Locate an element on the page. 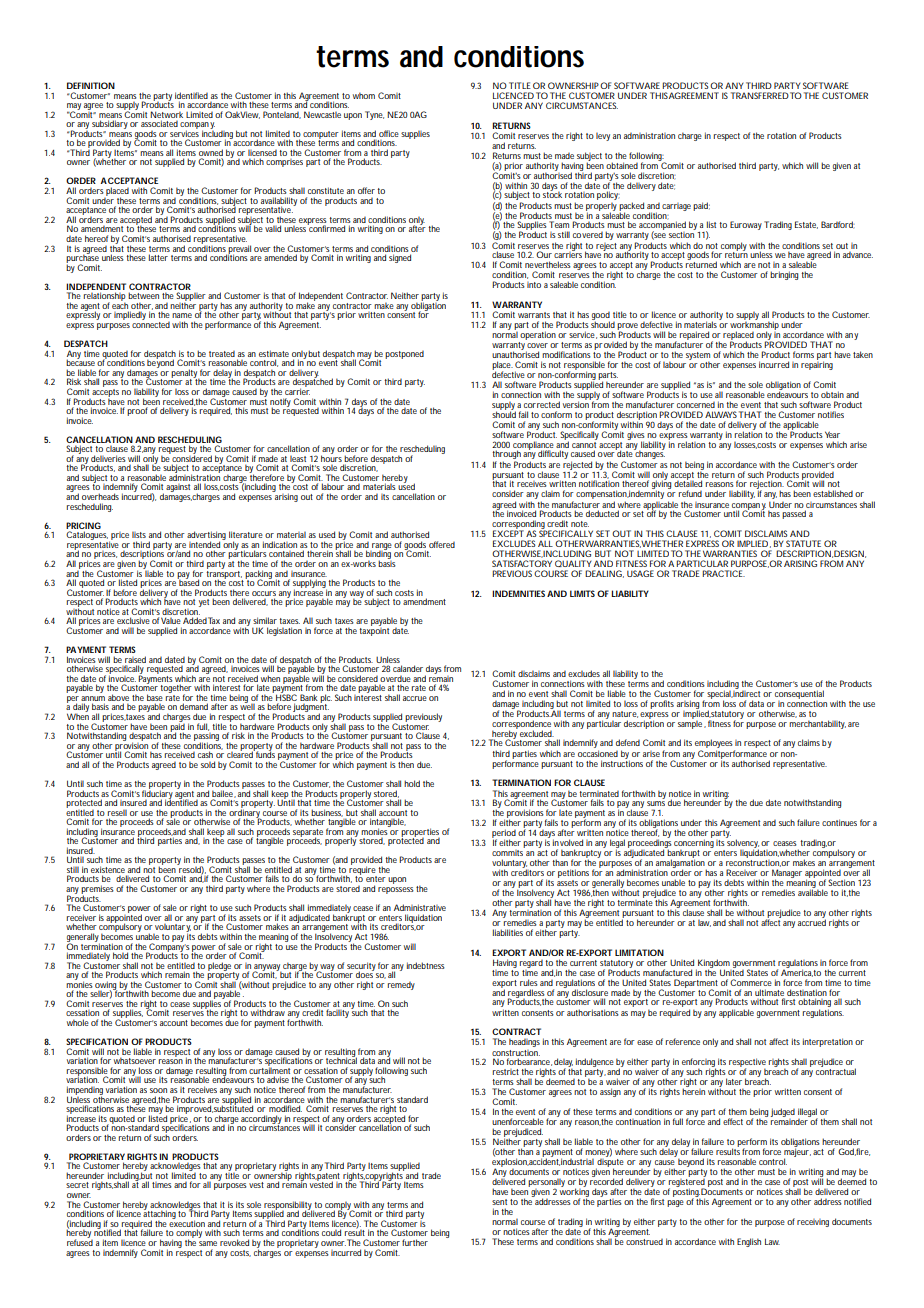 The image size is (924, 1308). corrected is located at coordinates (542, 404).
